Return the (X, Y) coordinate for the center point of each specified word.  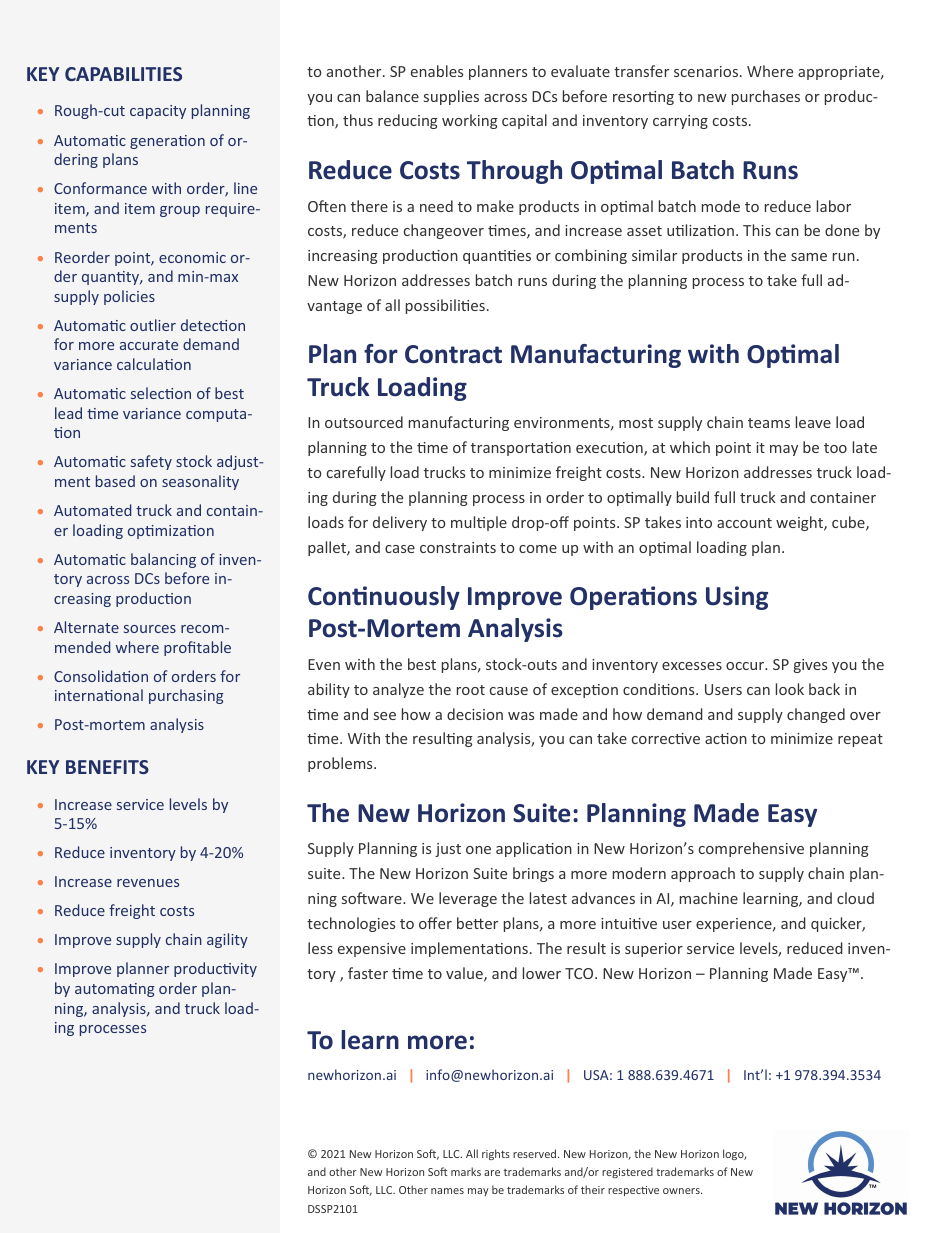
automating (115, 990)
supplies (451, 97)
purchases (766, 97)
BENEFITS (107, 767)
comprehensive (751, 849)
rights (496, 1154)
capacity (158, 112)
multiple (479, 523)
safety (151, 462)
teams (769, 423)
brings (533, 874)
